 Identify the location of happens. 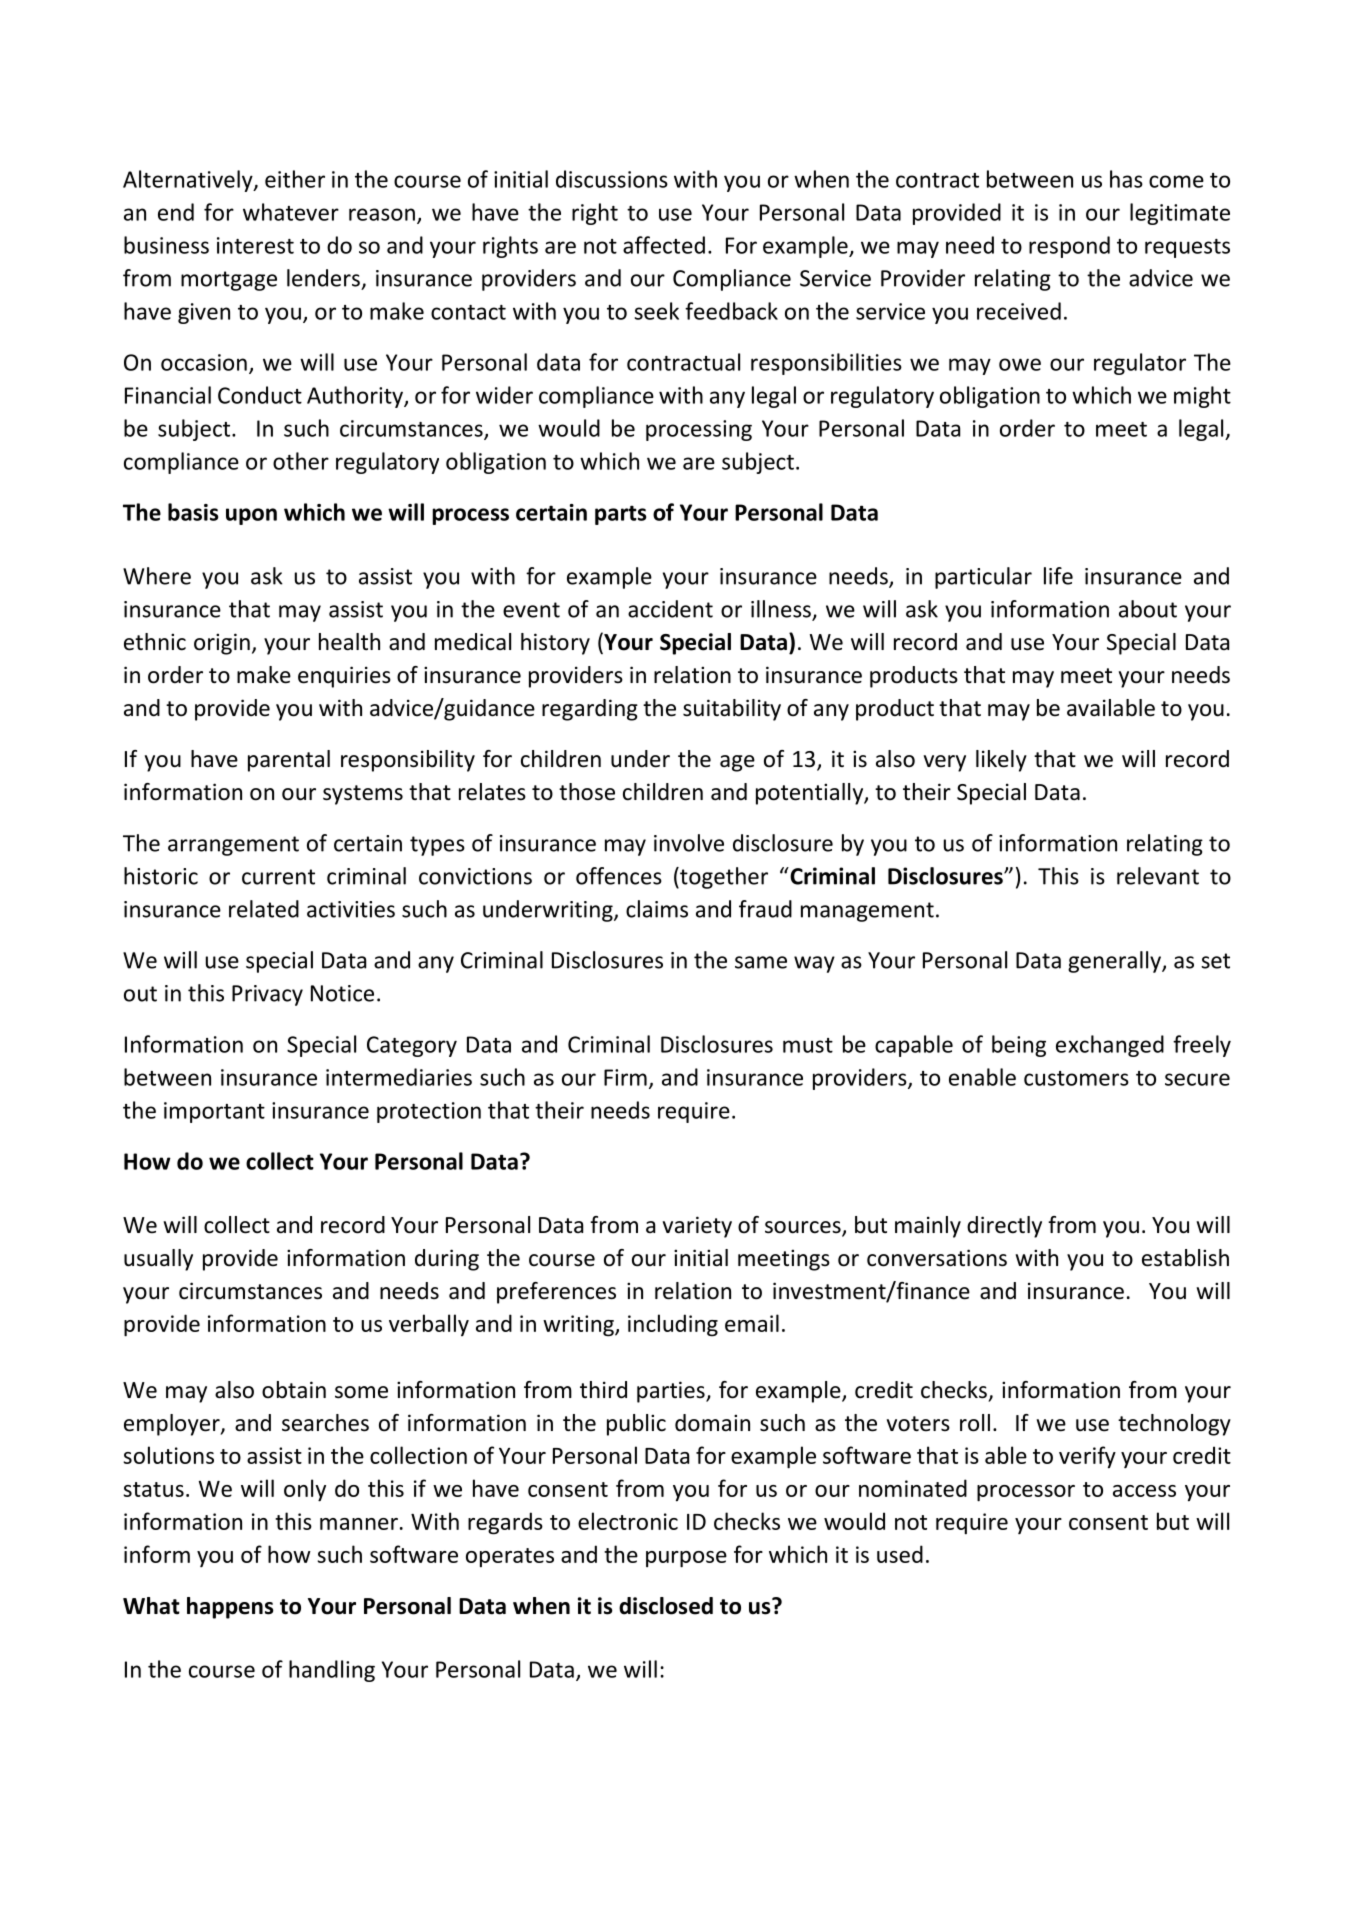
(230, 1608).
